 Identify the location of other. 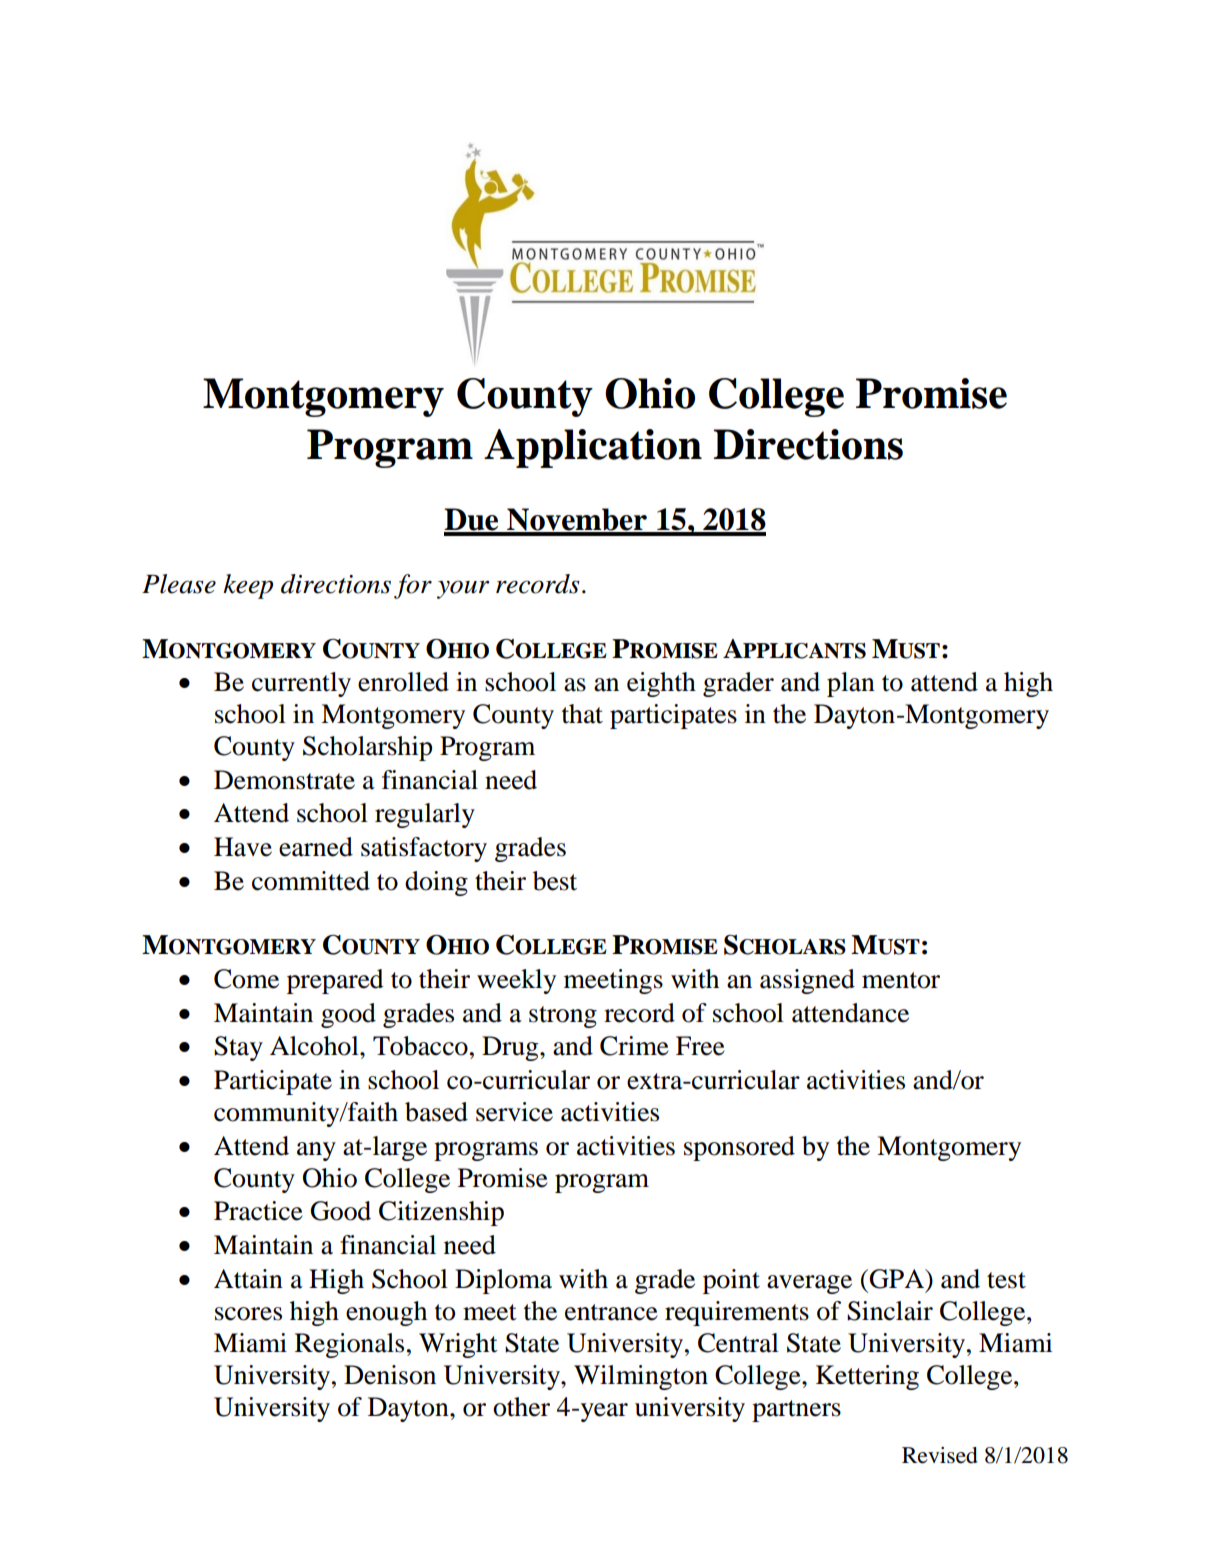
(521, 1407).
